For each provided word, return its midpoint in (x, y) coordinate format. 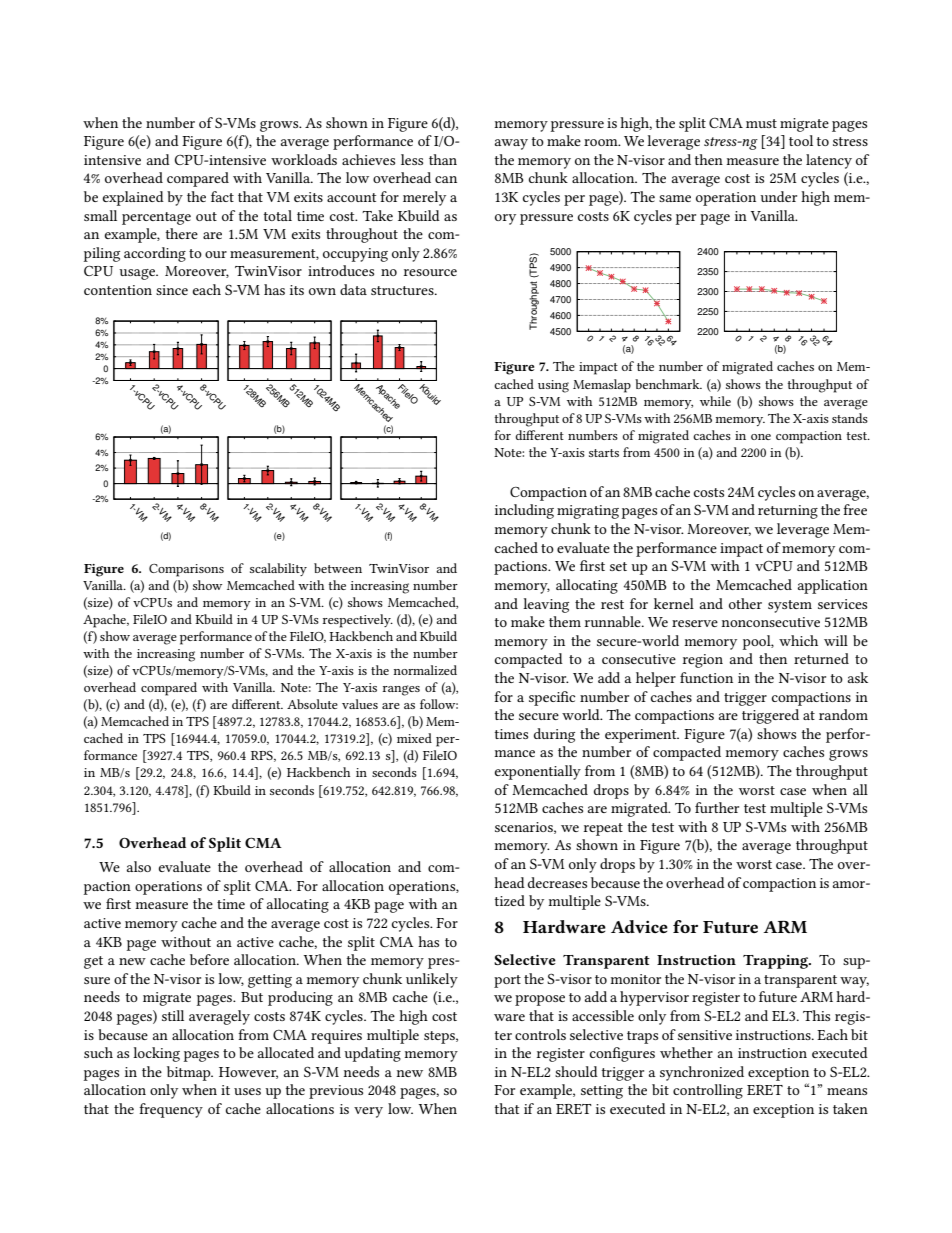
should (576, 1071)
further (717, 807)
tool (801, 140)
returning (788, 512)
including (524, 511)
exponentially (538, 772)
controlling (708, 1091)
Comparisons (186, 570)
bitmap (190, 1073)
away (511, 144)
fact (222, 196)
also (139, 866)
